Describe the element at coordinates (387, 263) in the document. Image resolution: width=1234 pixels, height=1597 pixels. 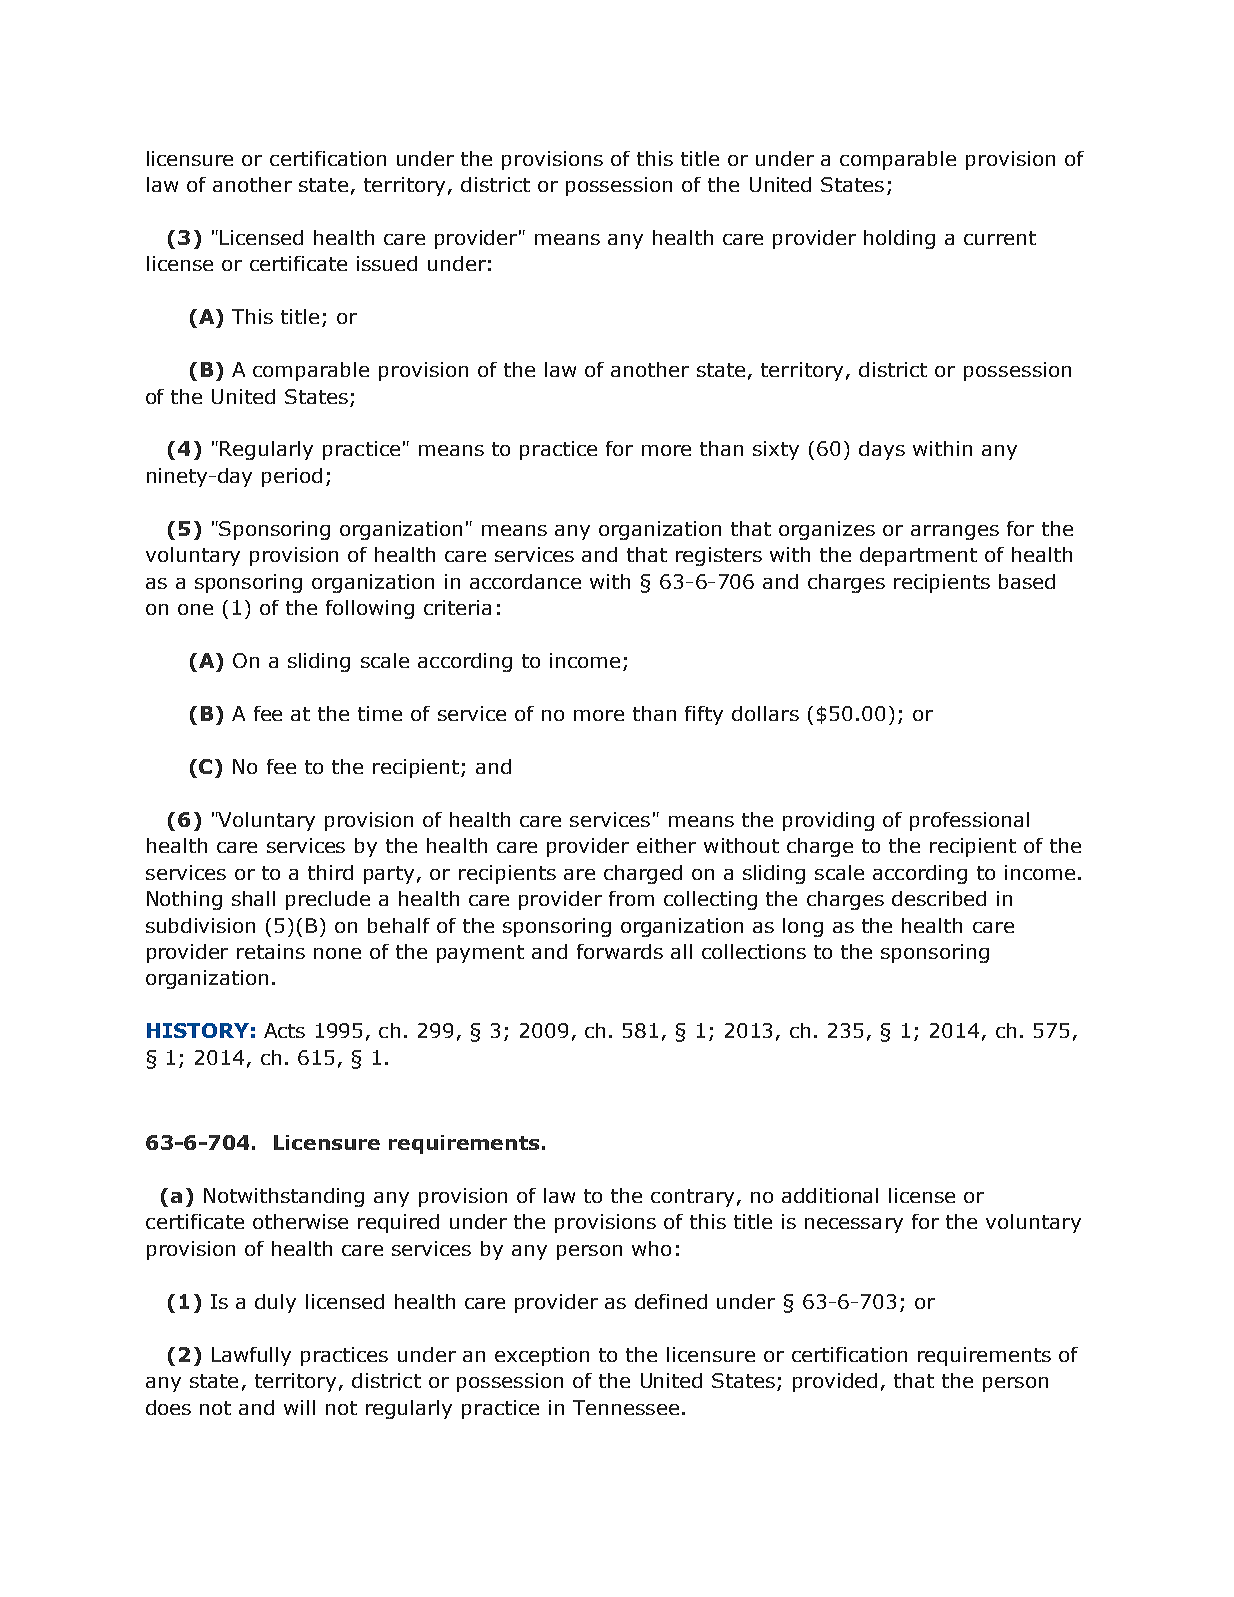
I see `issued` at that location.
